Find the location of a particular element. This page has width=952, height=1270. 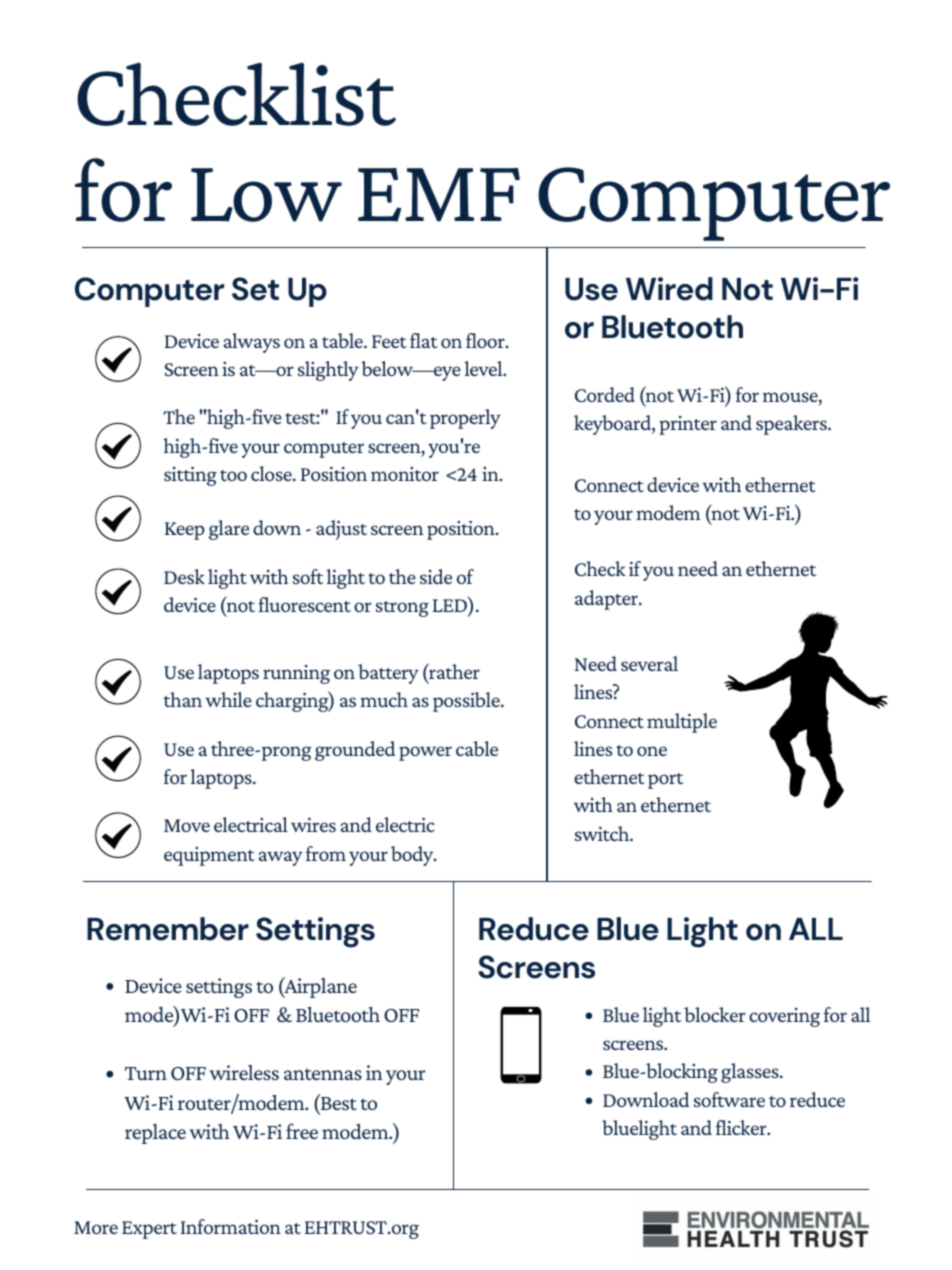

More is located at coordinates (96, 1227).
